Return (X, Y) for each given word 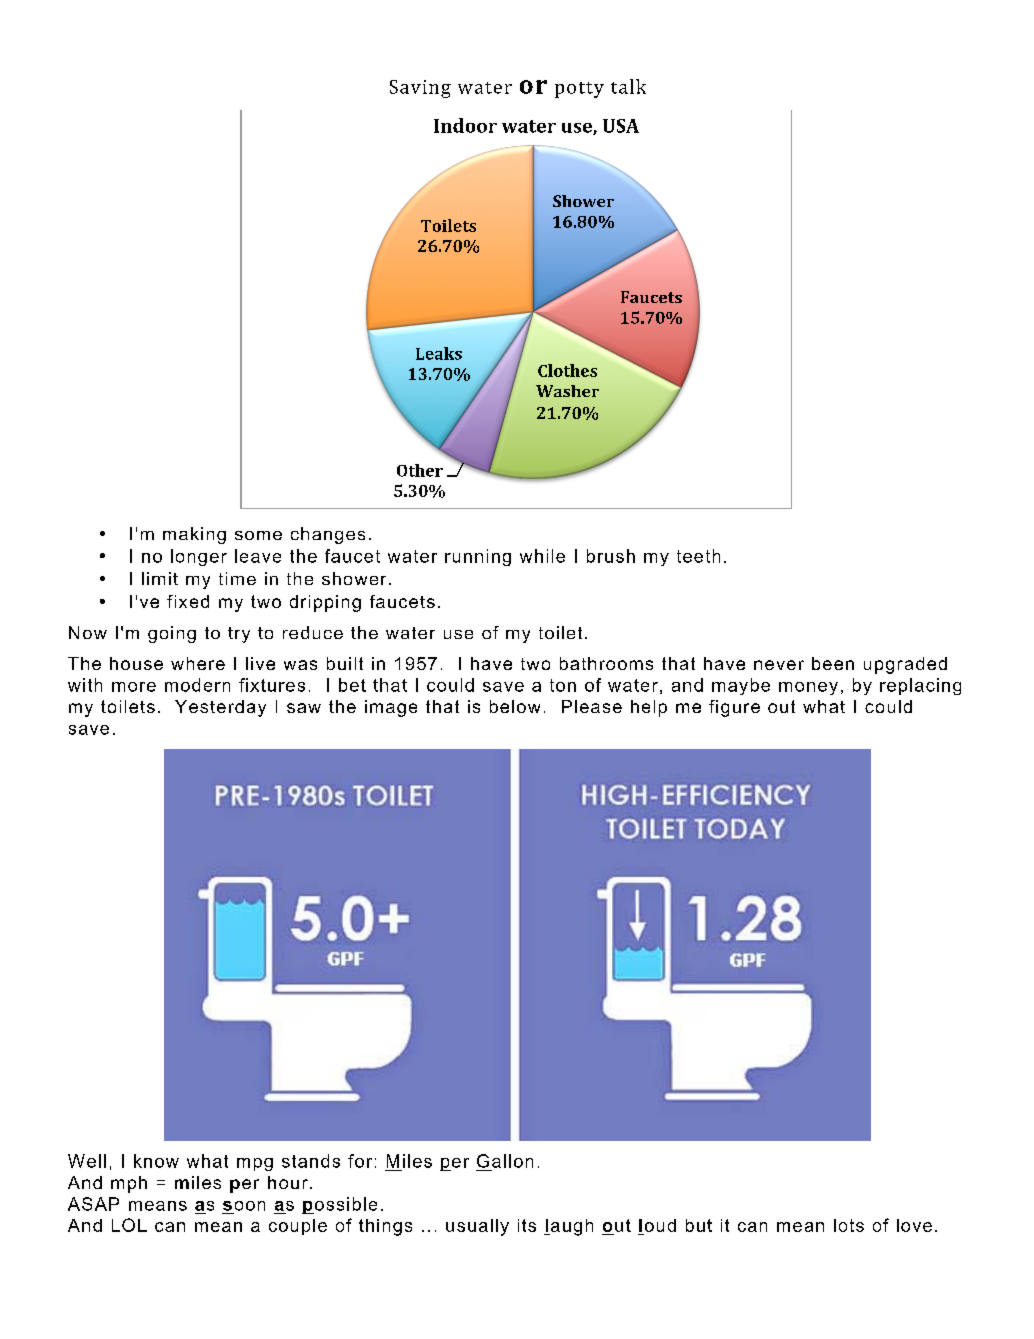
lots (849, 1225)
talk (628, 86)
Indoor (465, 125)
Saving (420, 89)
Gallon (505, 1161)
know (156, 1161)
